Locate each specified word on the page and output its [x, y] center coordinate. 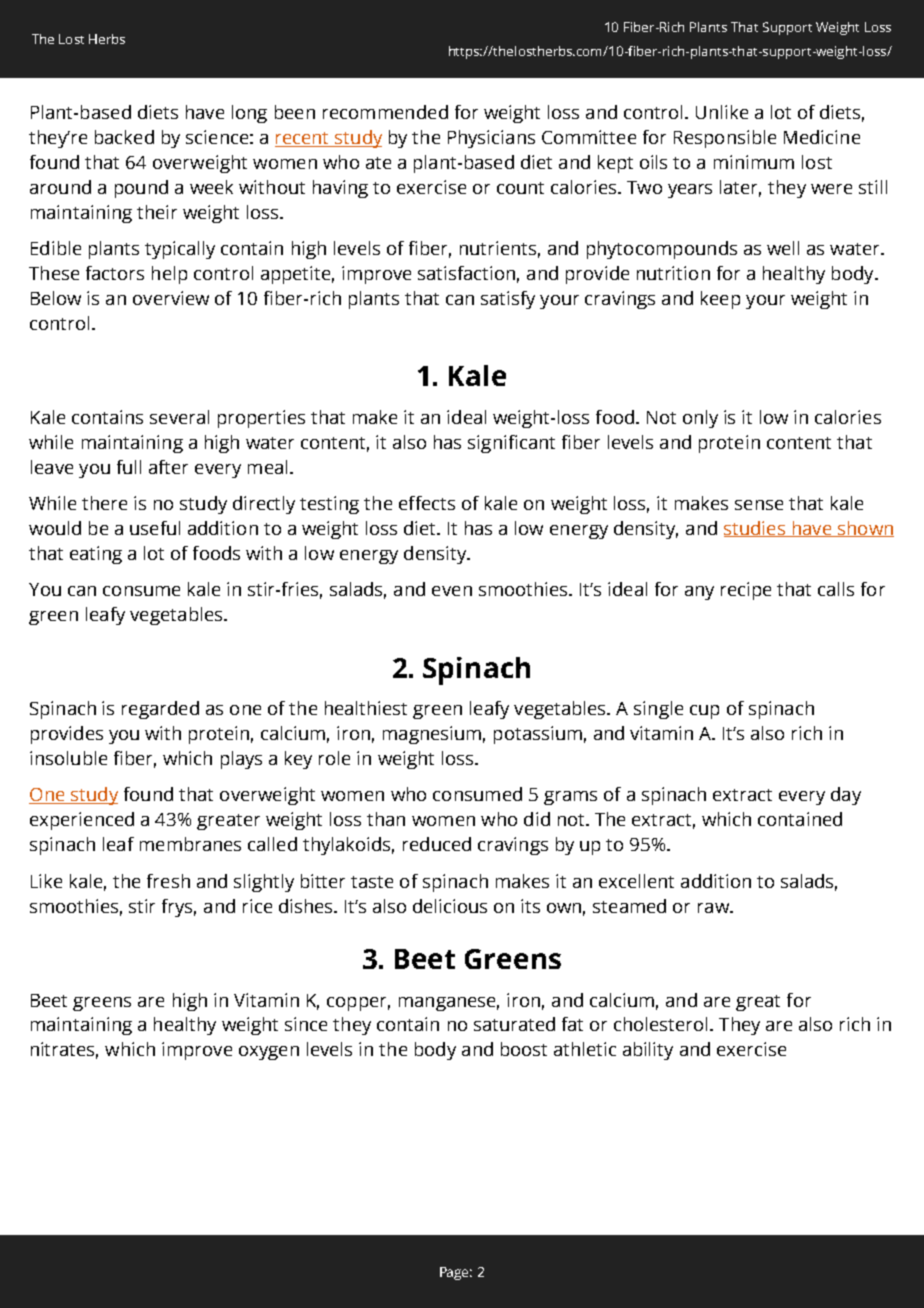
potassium [538, 735]
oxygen [269, 1053]
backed [124, 137]
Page [456, 1273]
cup [704, 712]
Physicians [491, 139]
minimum [754, 162]
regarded [160, 710]
